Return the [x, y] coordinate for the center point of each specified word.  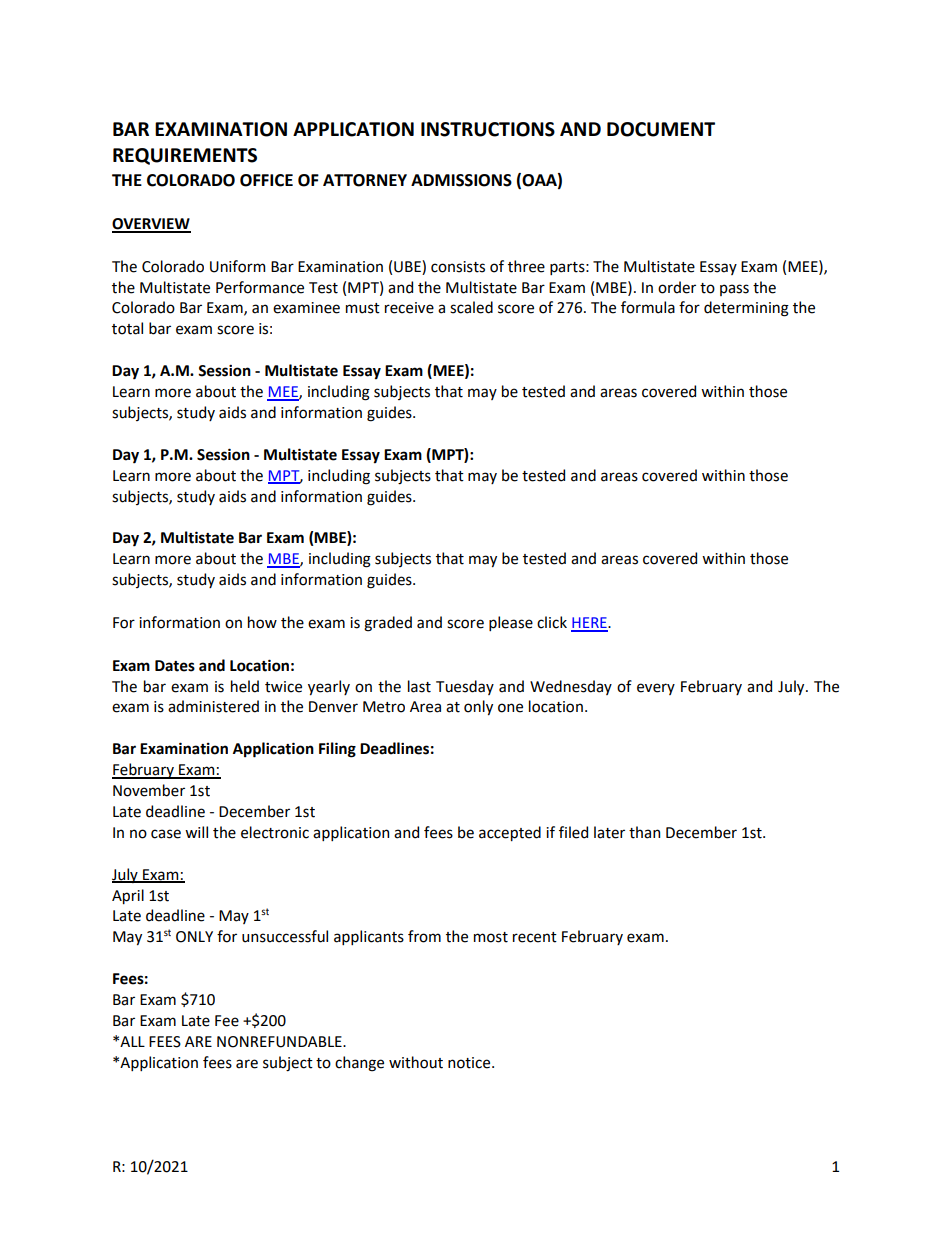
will [196, 832]
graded [388, 624]
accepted [510, 833]
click [552, 622]
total [127, 328]
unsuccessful [285, 936]
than [644, 832]
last [419, 686]
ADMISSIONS [461, 180]
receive [409, 308]
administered [213, 706]
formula [648, 307]
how [262, 622]
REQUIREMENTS [185, 156]
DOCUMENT [661, 129]
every [656, 689]
